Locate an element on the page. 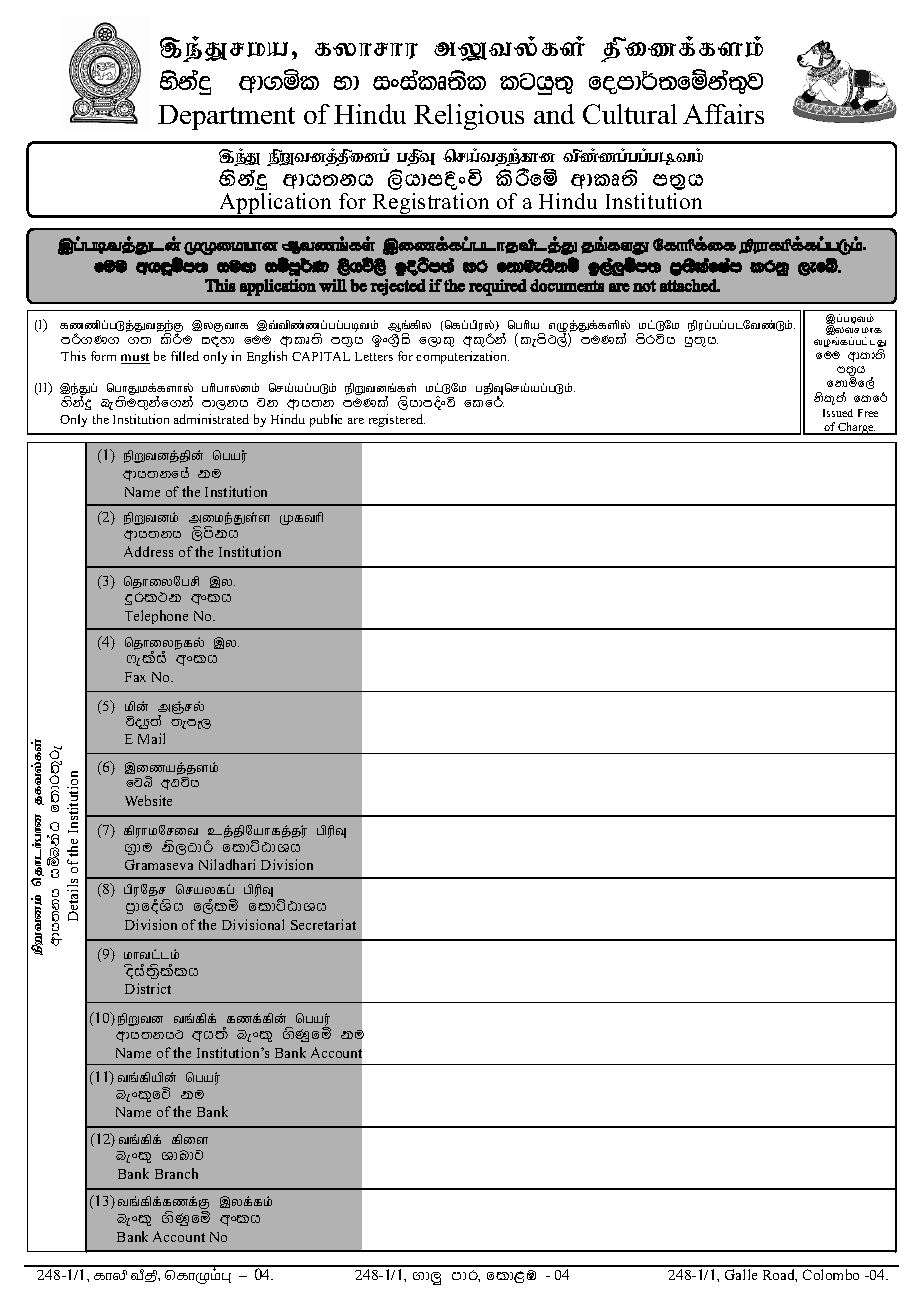 This page has height=1308, width=924. Department is located at coordinates (226, 117).
